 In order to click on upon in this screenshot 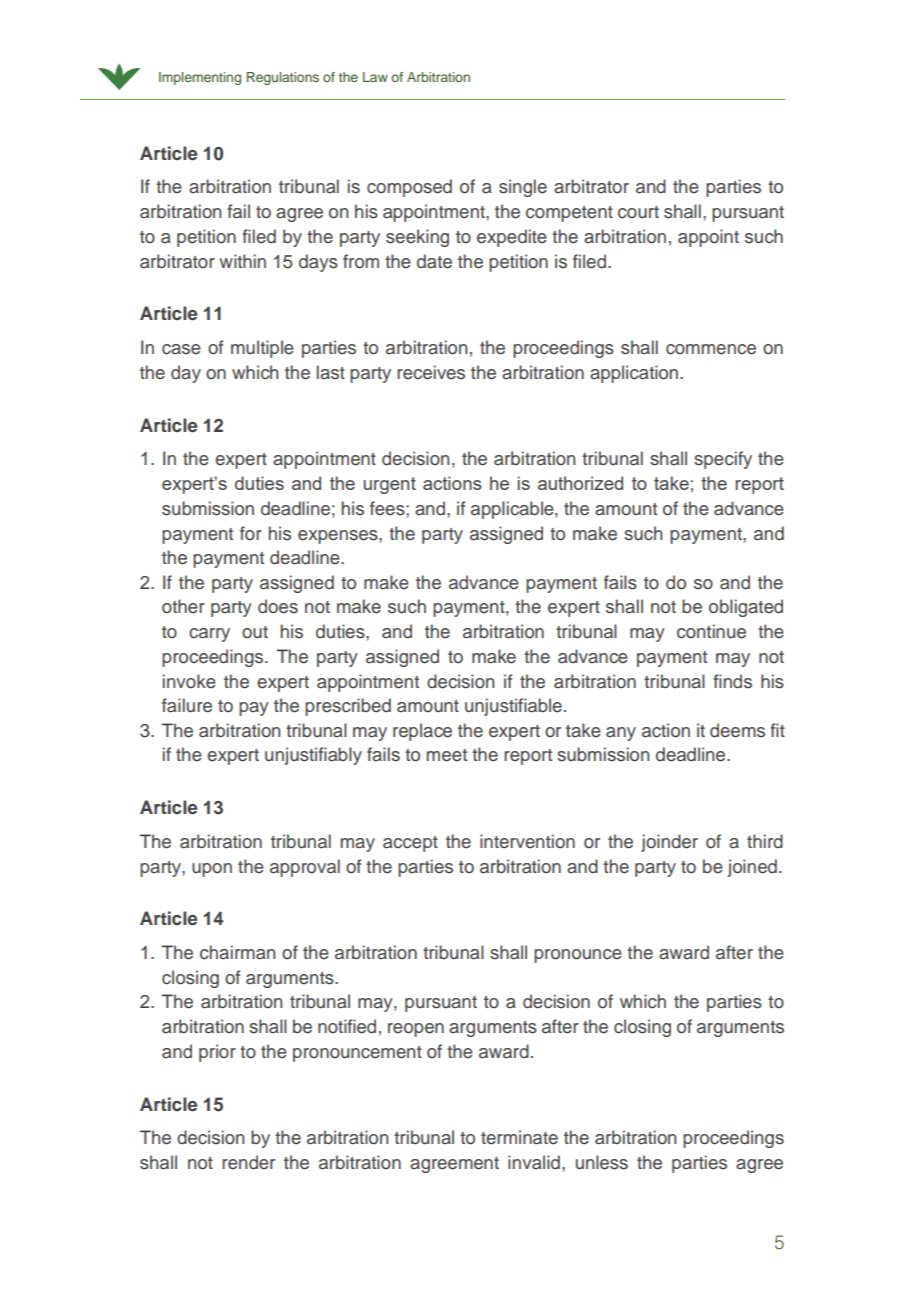, I will do `click(212, 870)`.
